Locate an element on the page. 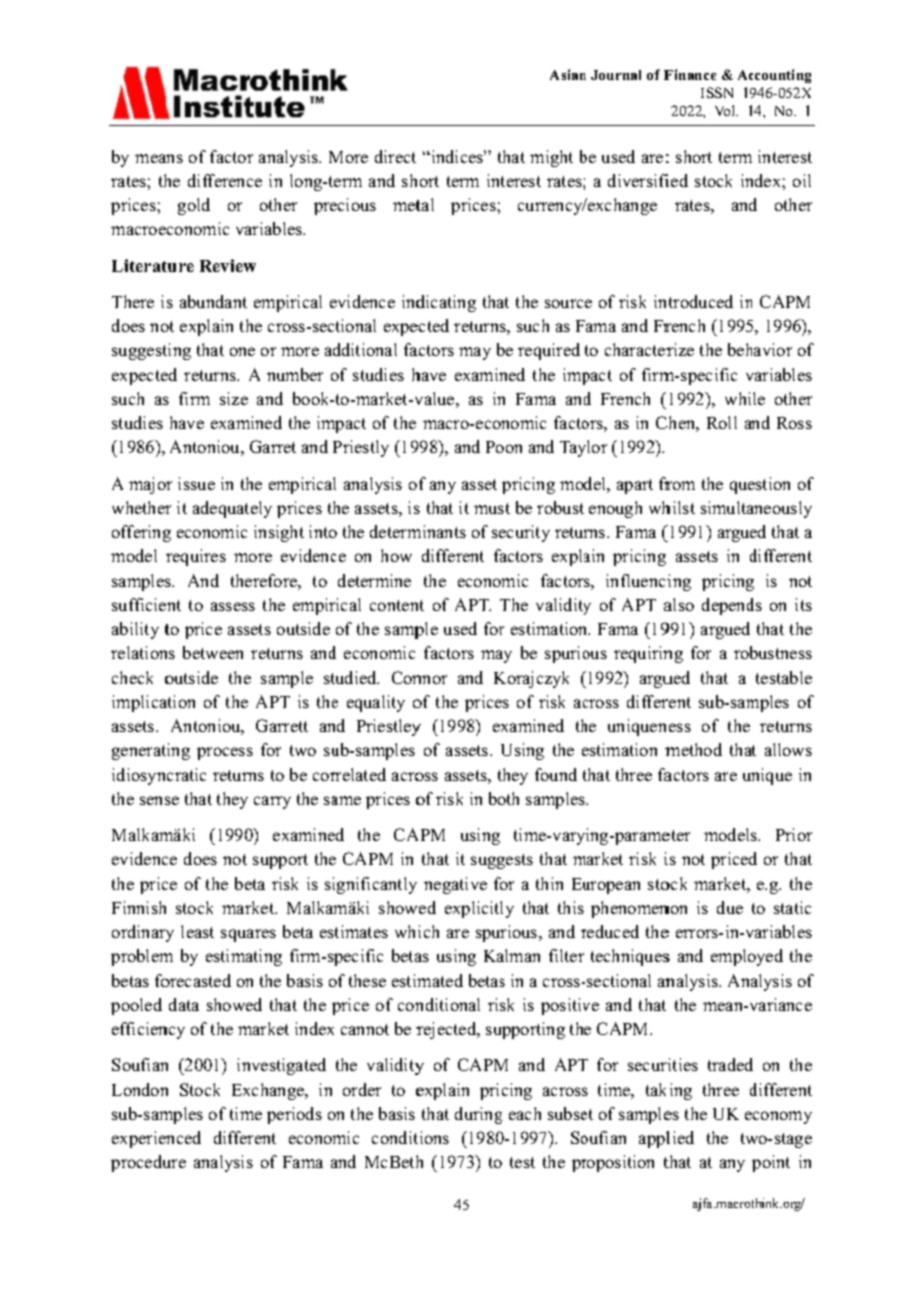 The height and width of the image is (1308, 924). allows is located at coordinates (788, 749).
